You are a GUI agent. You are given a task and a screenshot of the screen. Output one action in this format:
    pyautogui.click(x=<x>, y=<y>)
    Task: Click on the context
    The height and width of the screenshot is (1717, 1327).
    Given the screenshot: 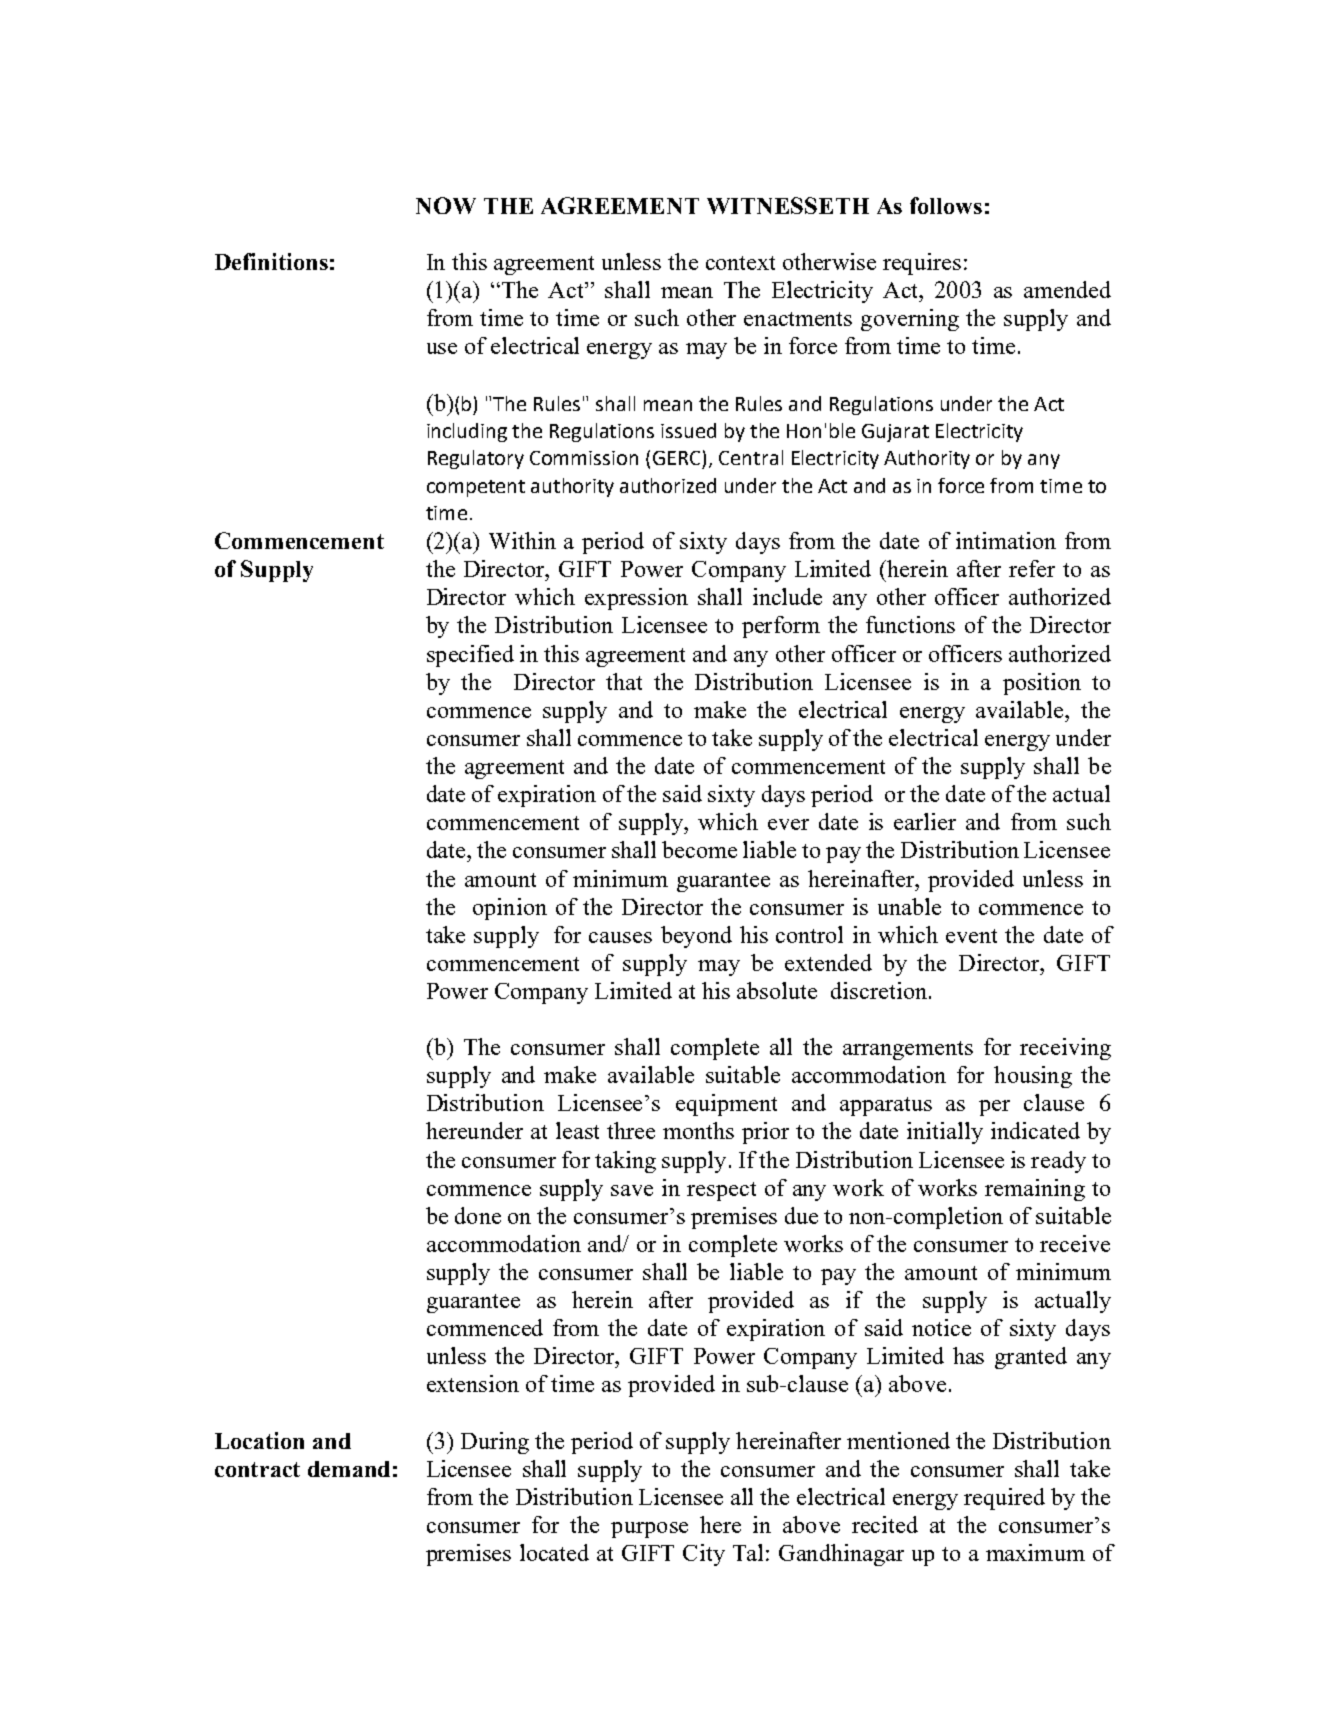 What is the action you would take?
    pyautogui.click(x=740, y=263)
